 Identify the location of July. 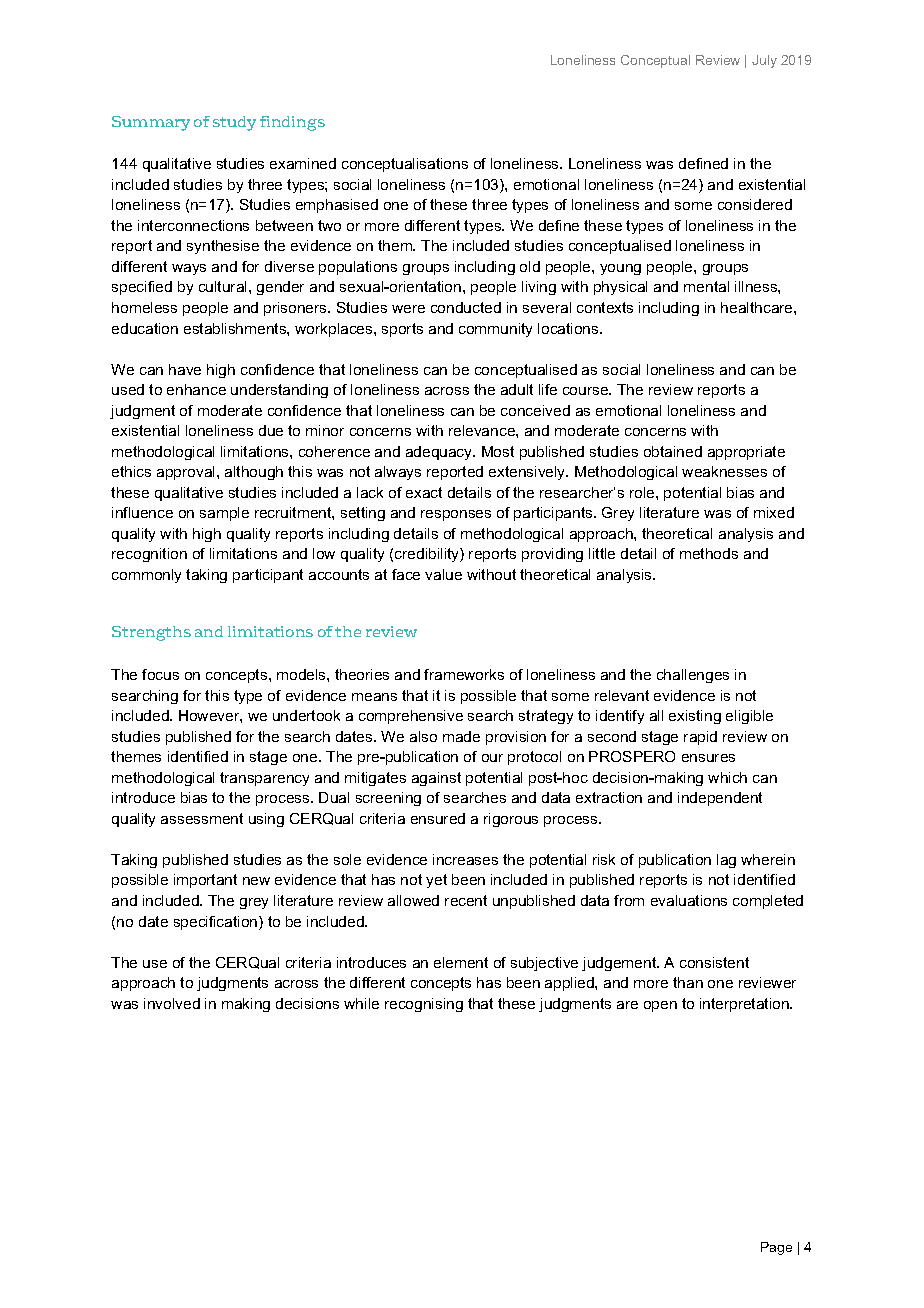
(764, 61).
